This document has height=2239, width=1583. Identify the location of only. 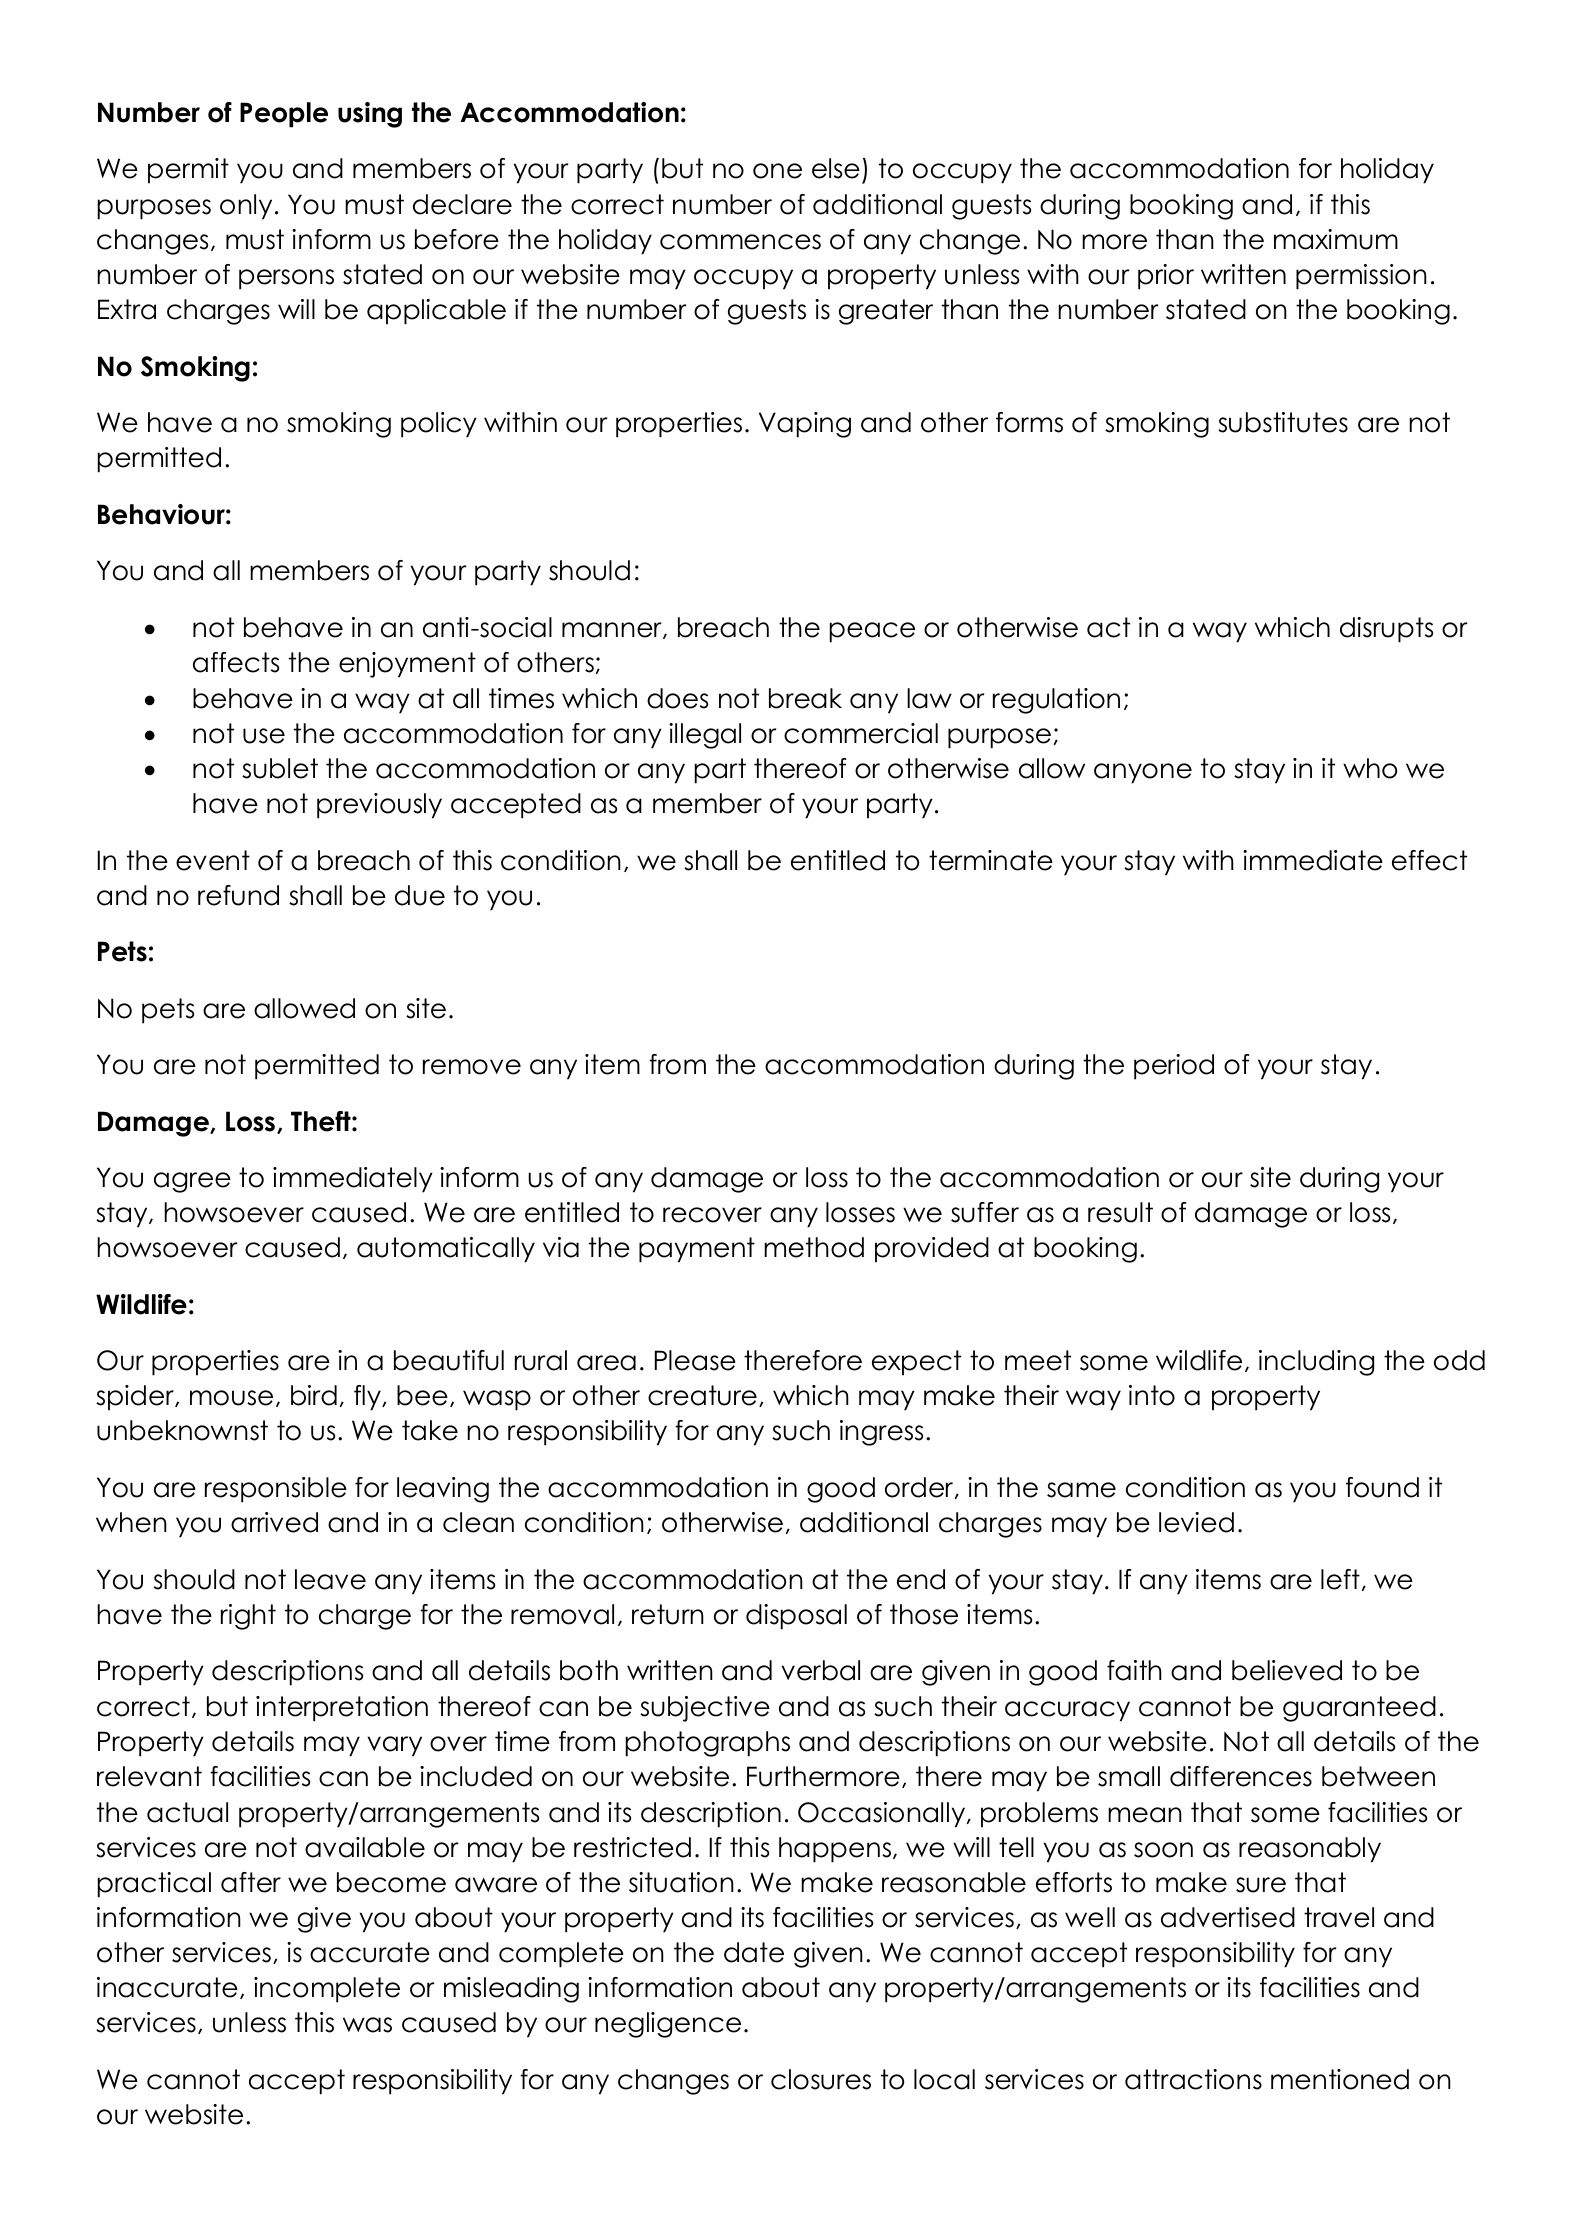
(246, 207).
